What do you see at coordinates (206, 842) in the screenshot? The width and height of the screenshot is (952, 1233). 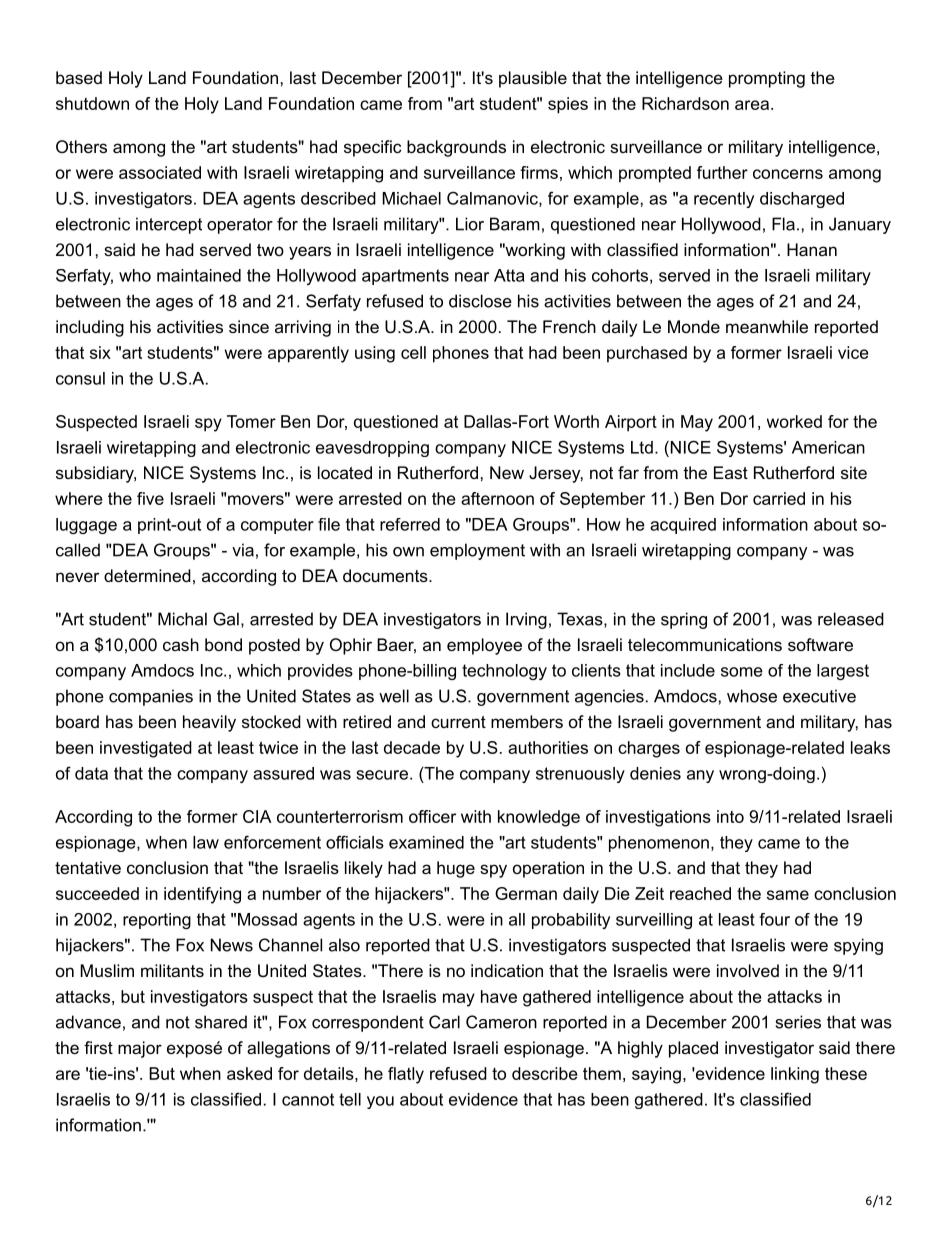 I see `law` at bounding box center [206, 842].
